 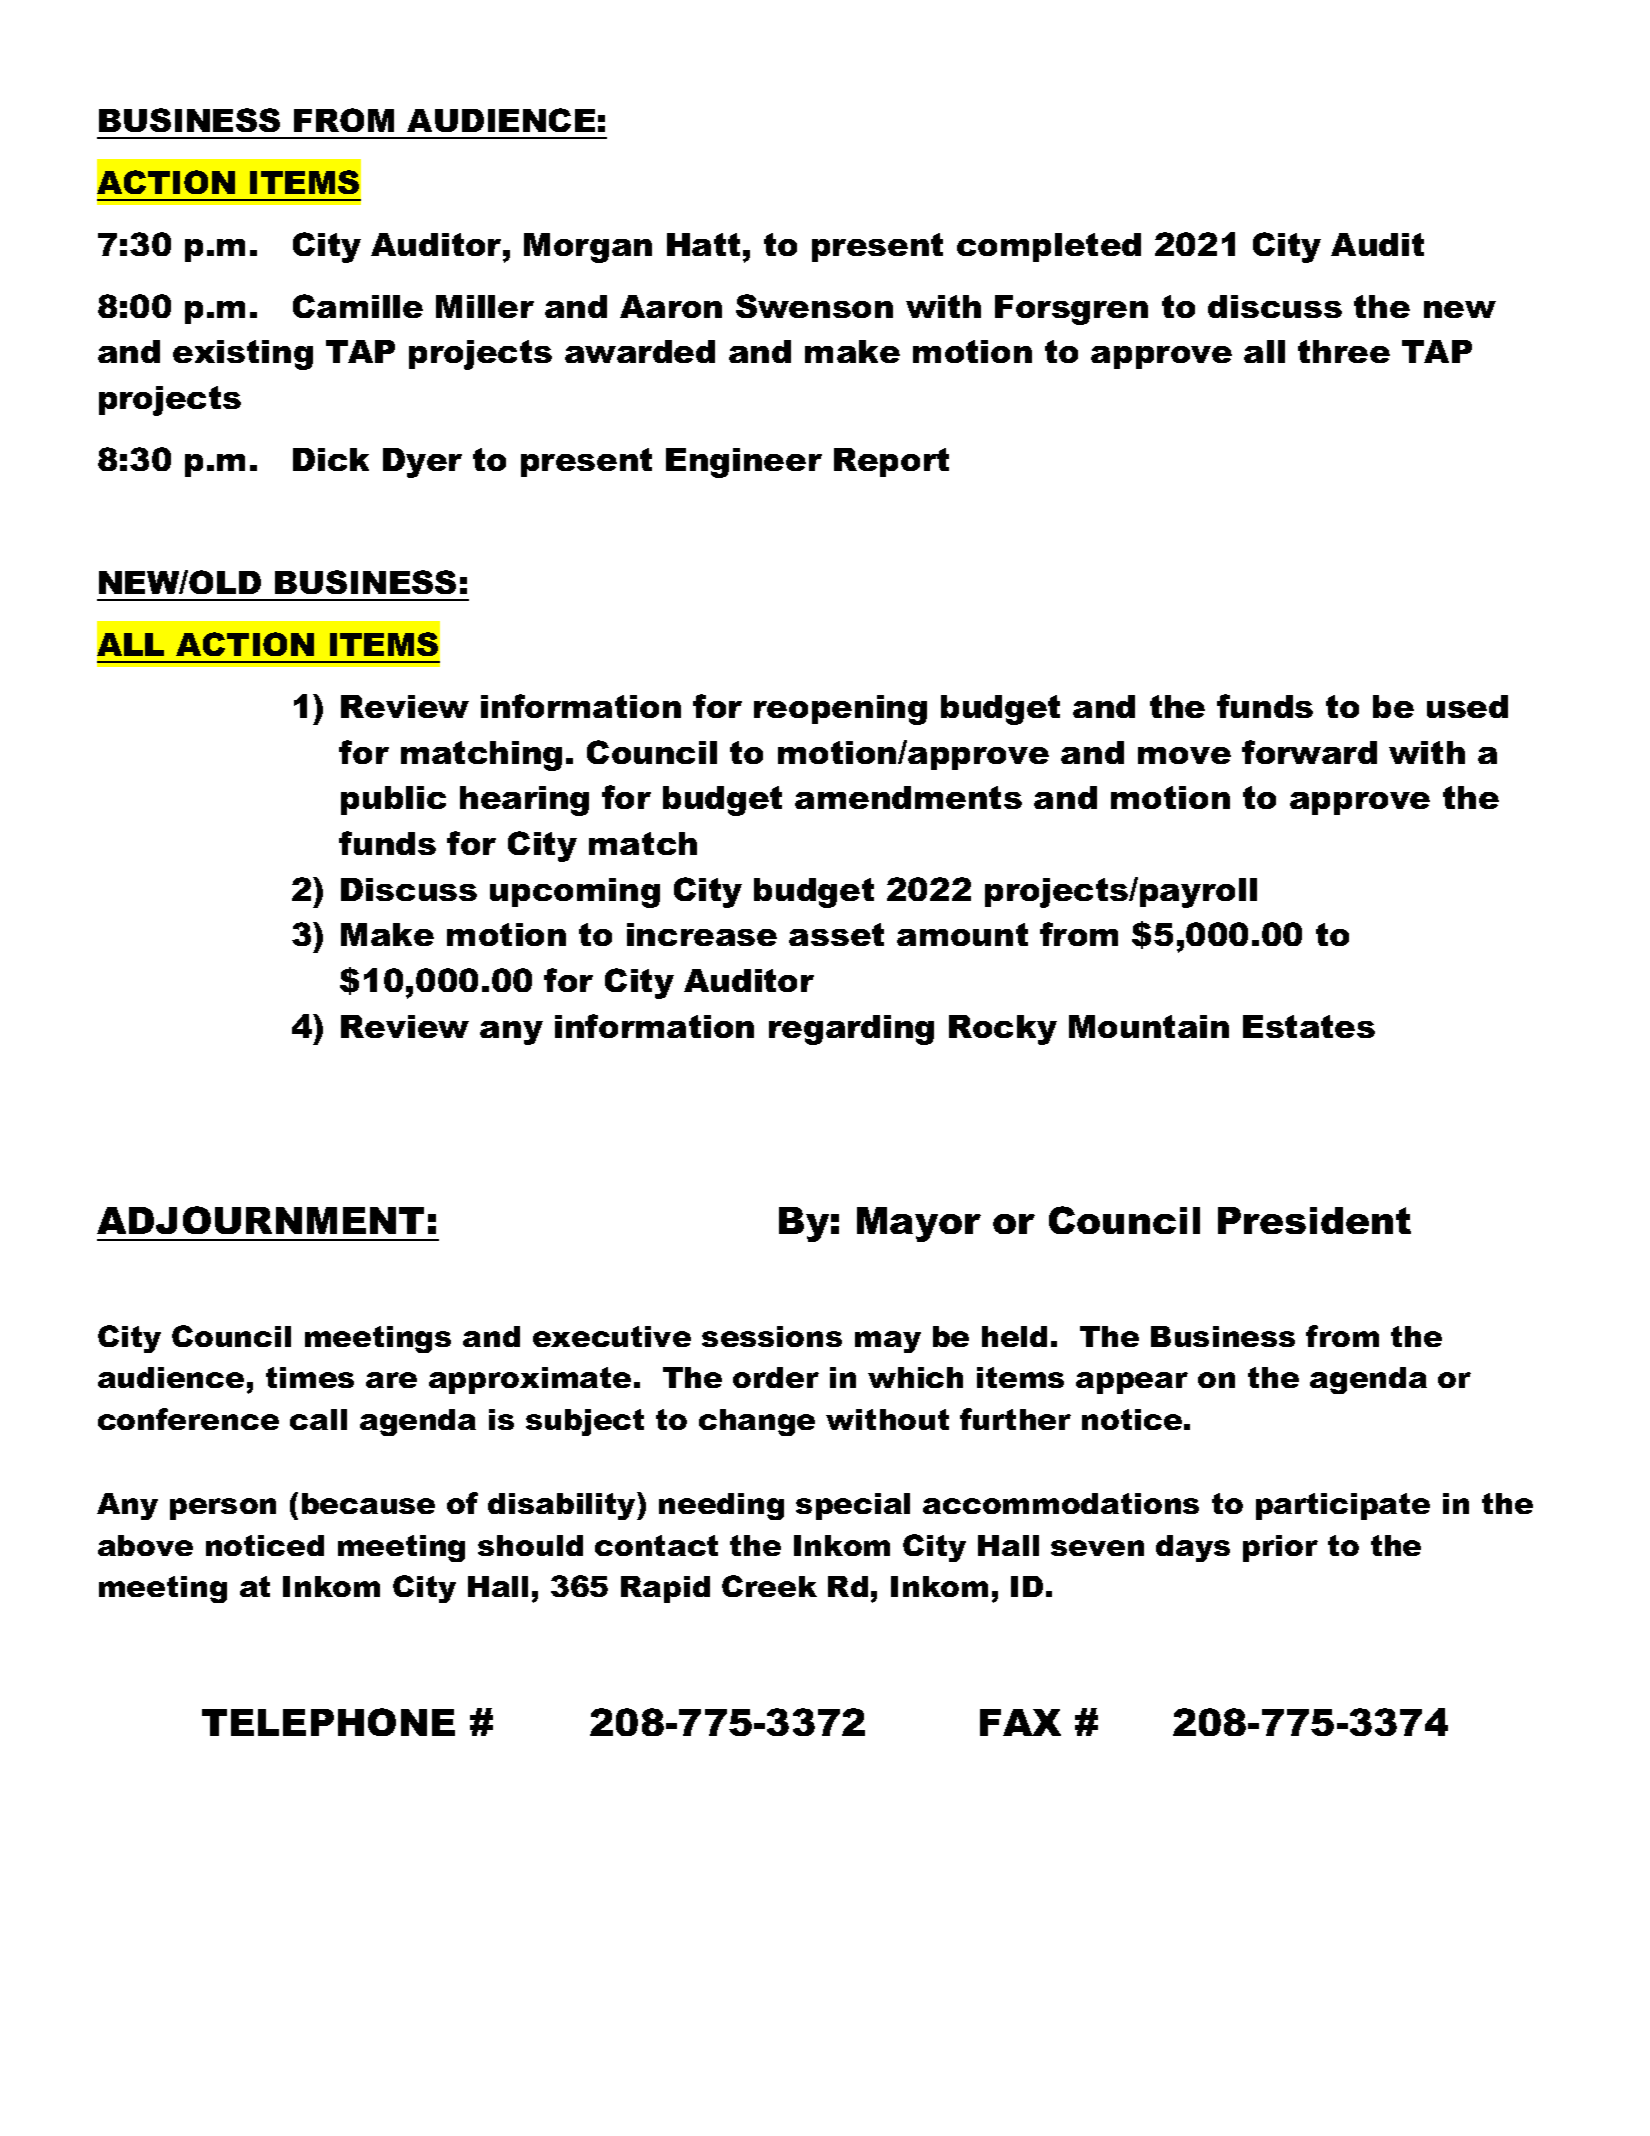 What do you see at coordinates (310, 1377) in the screenshot?
I see `times` at bounding box center [310, 1377].
